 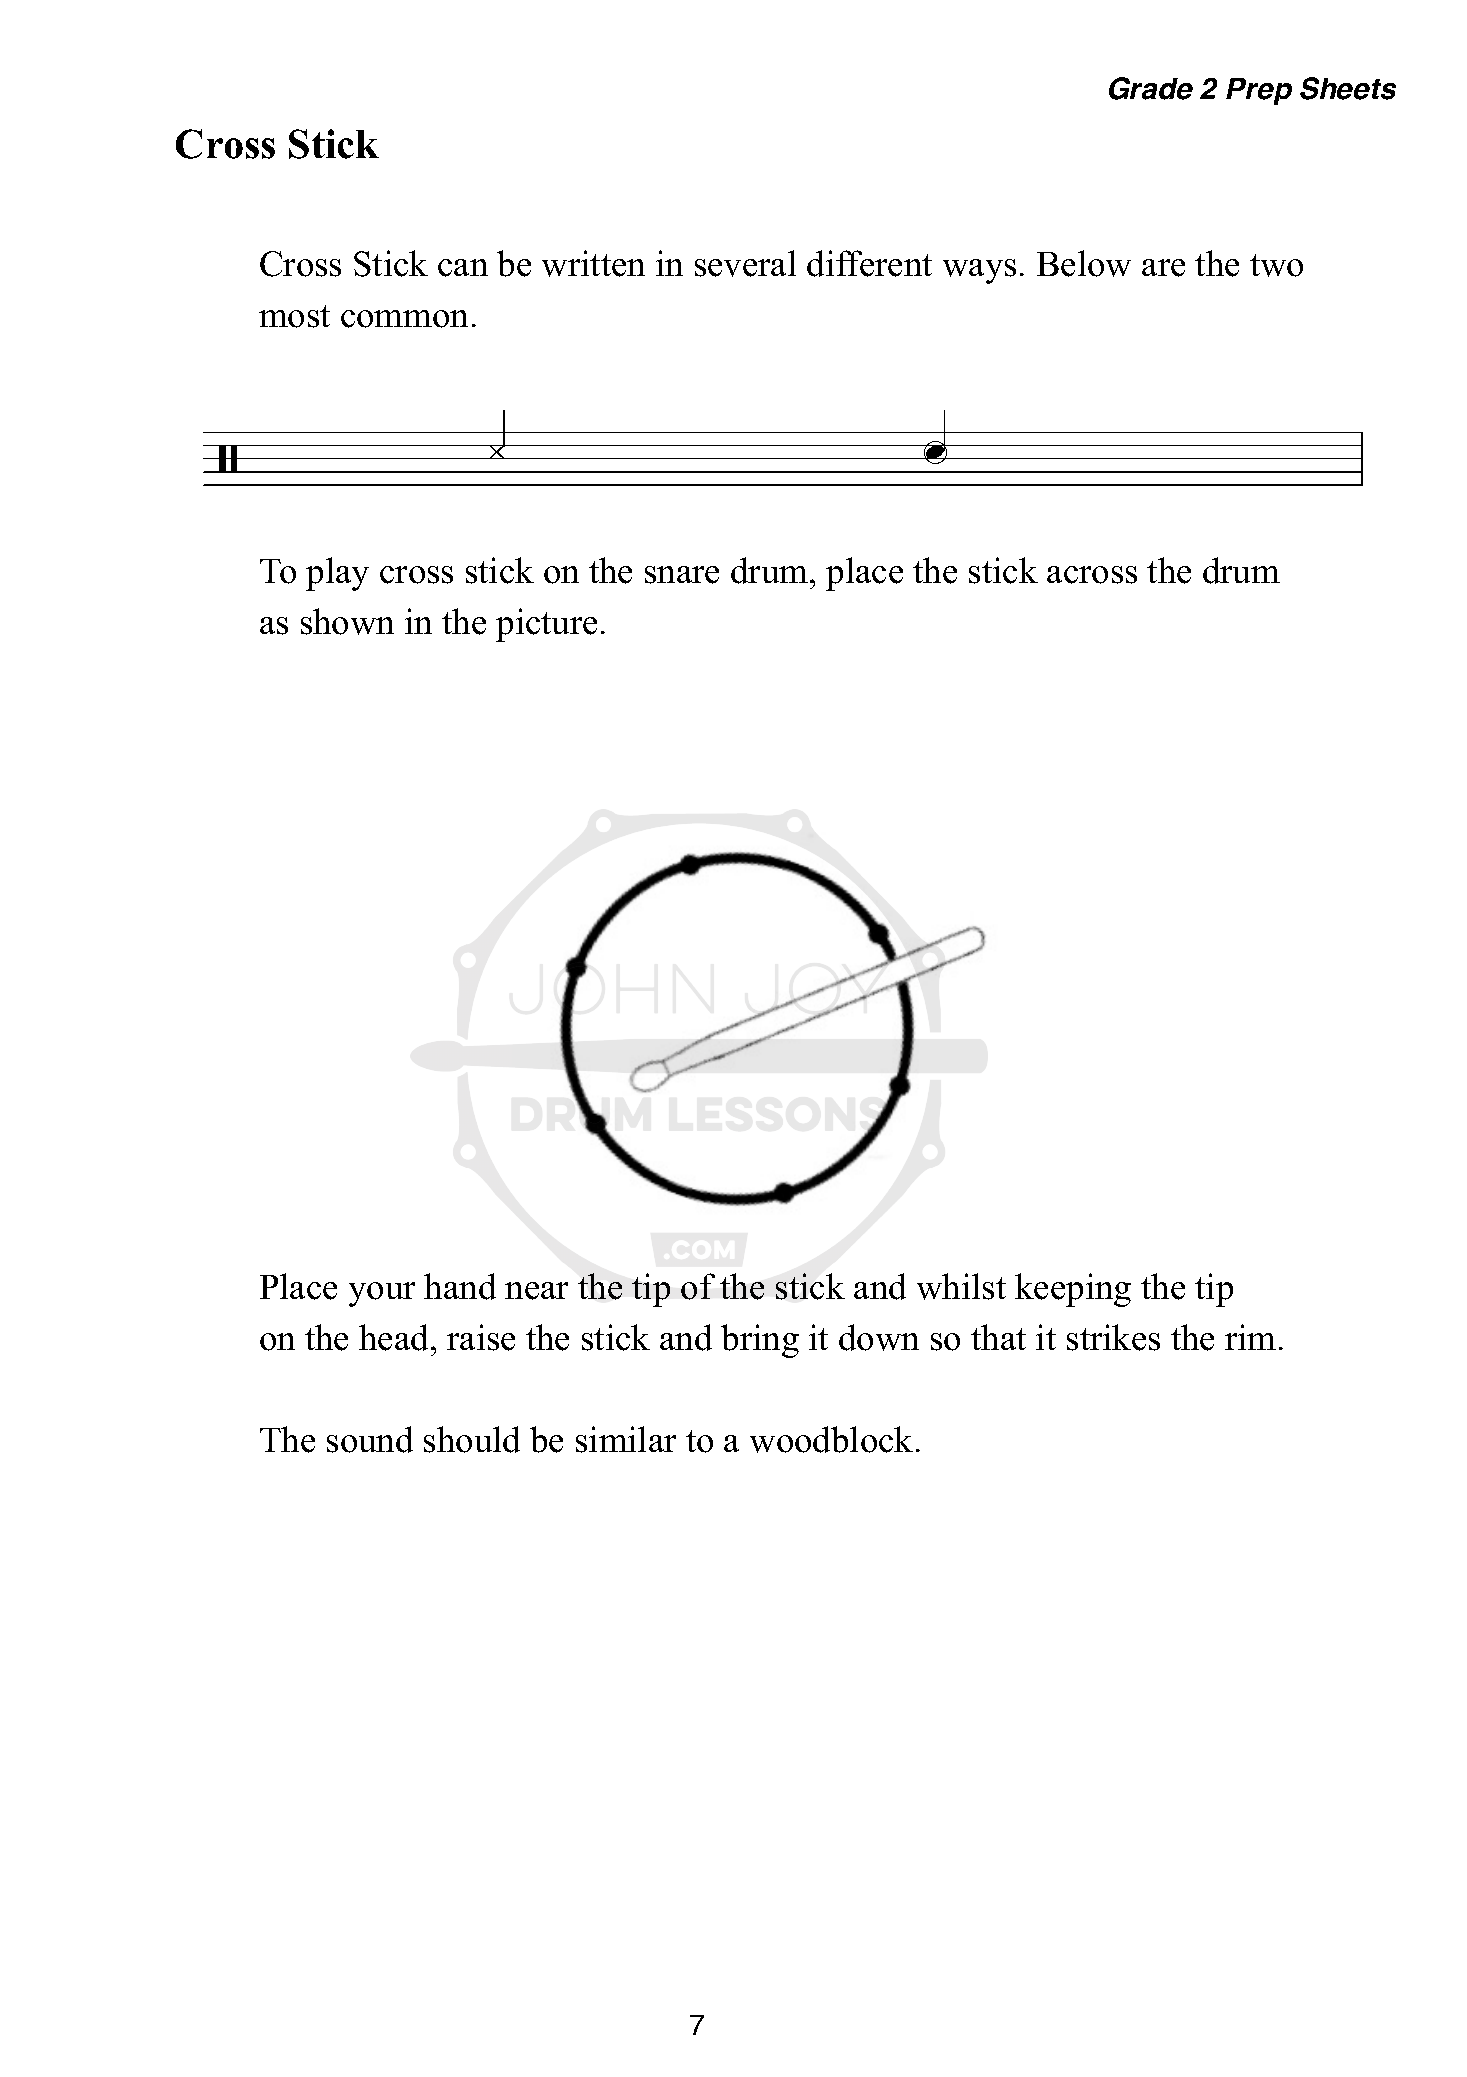 I want to click on whilst, so click(x=961, y=1286).
